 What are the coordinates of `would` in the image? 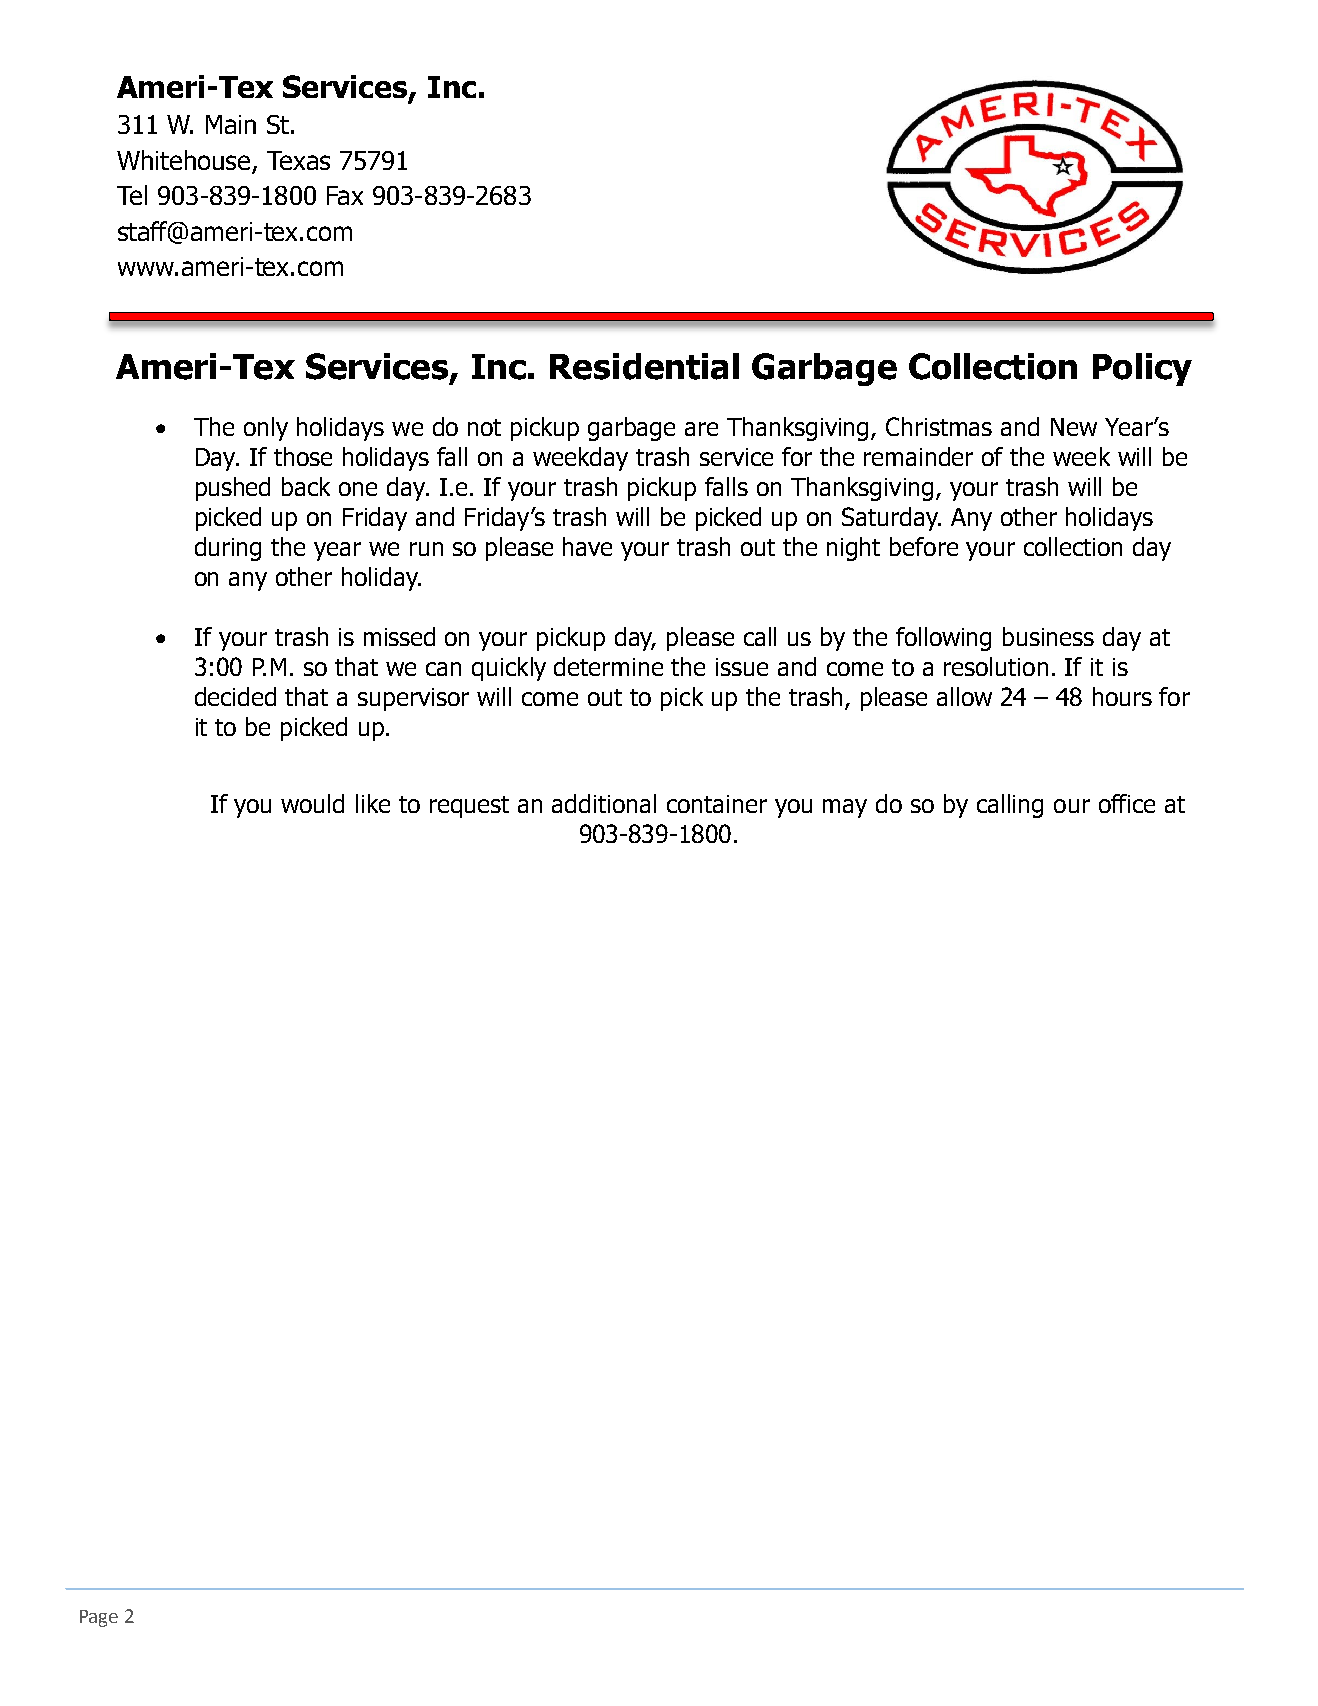 It's located at (312, 803).
